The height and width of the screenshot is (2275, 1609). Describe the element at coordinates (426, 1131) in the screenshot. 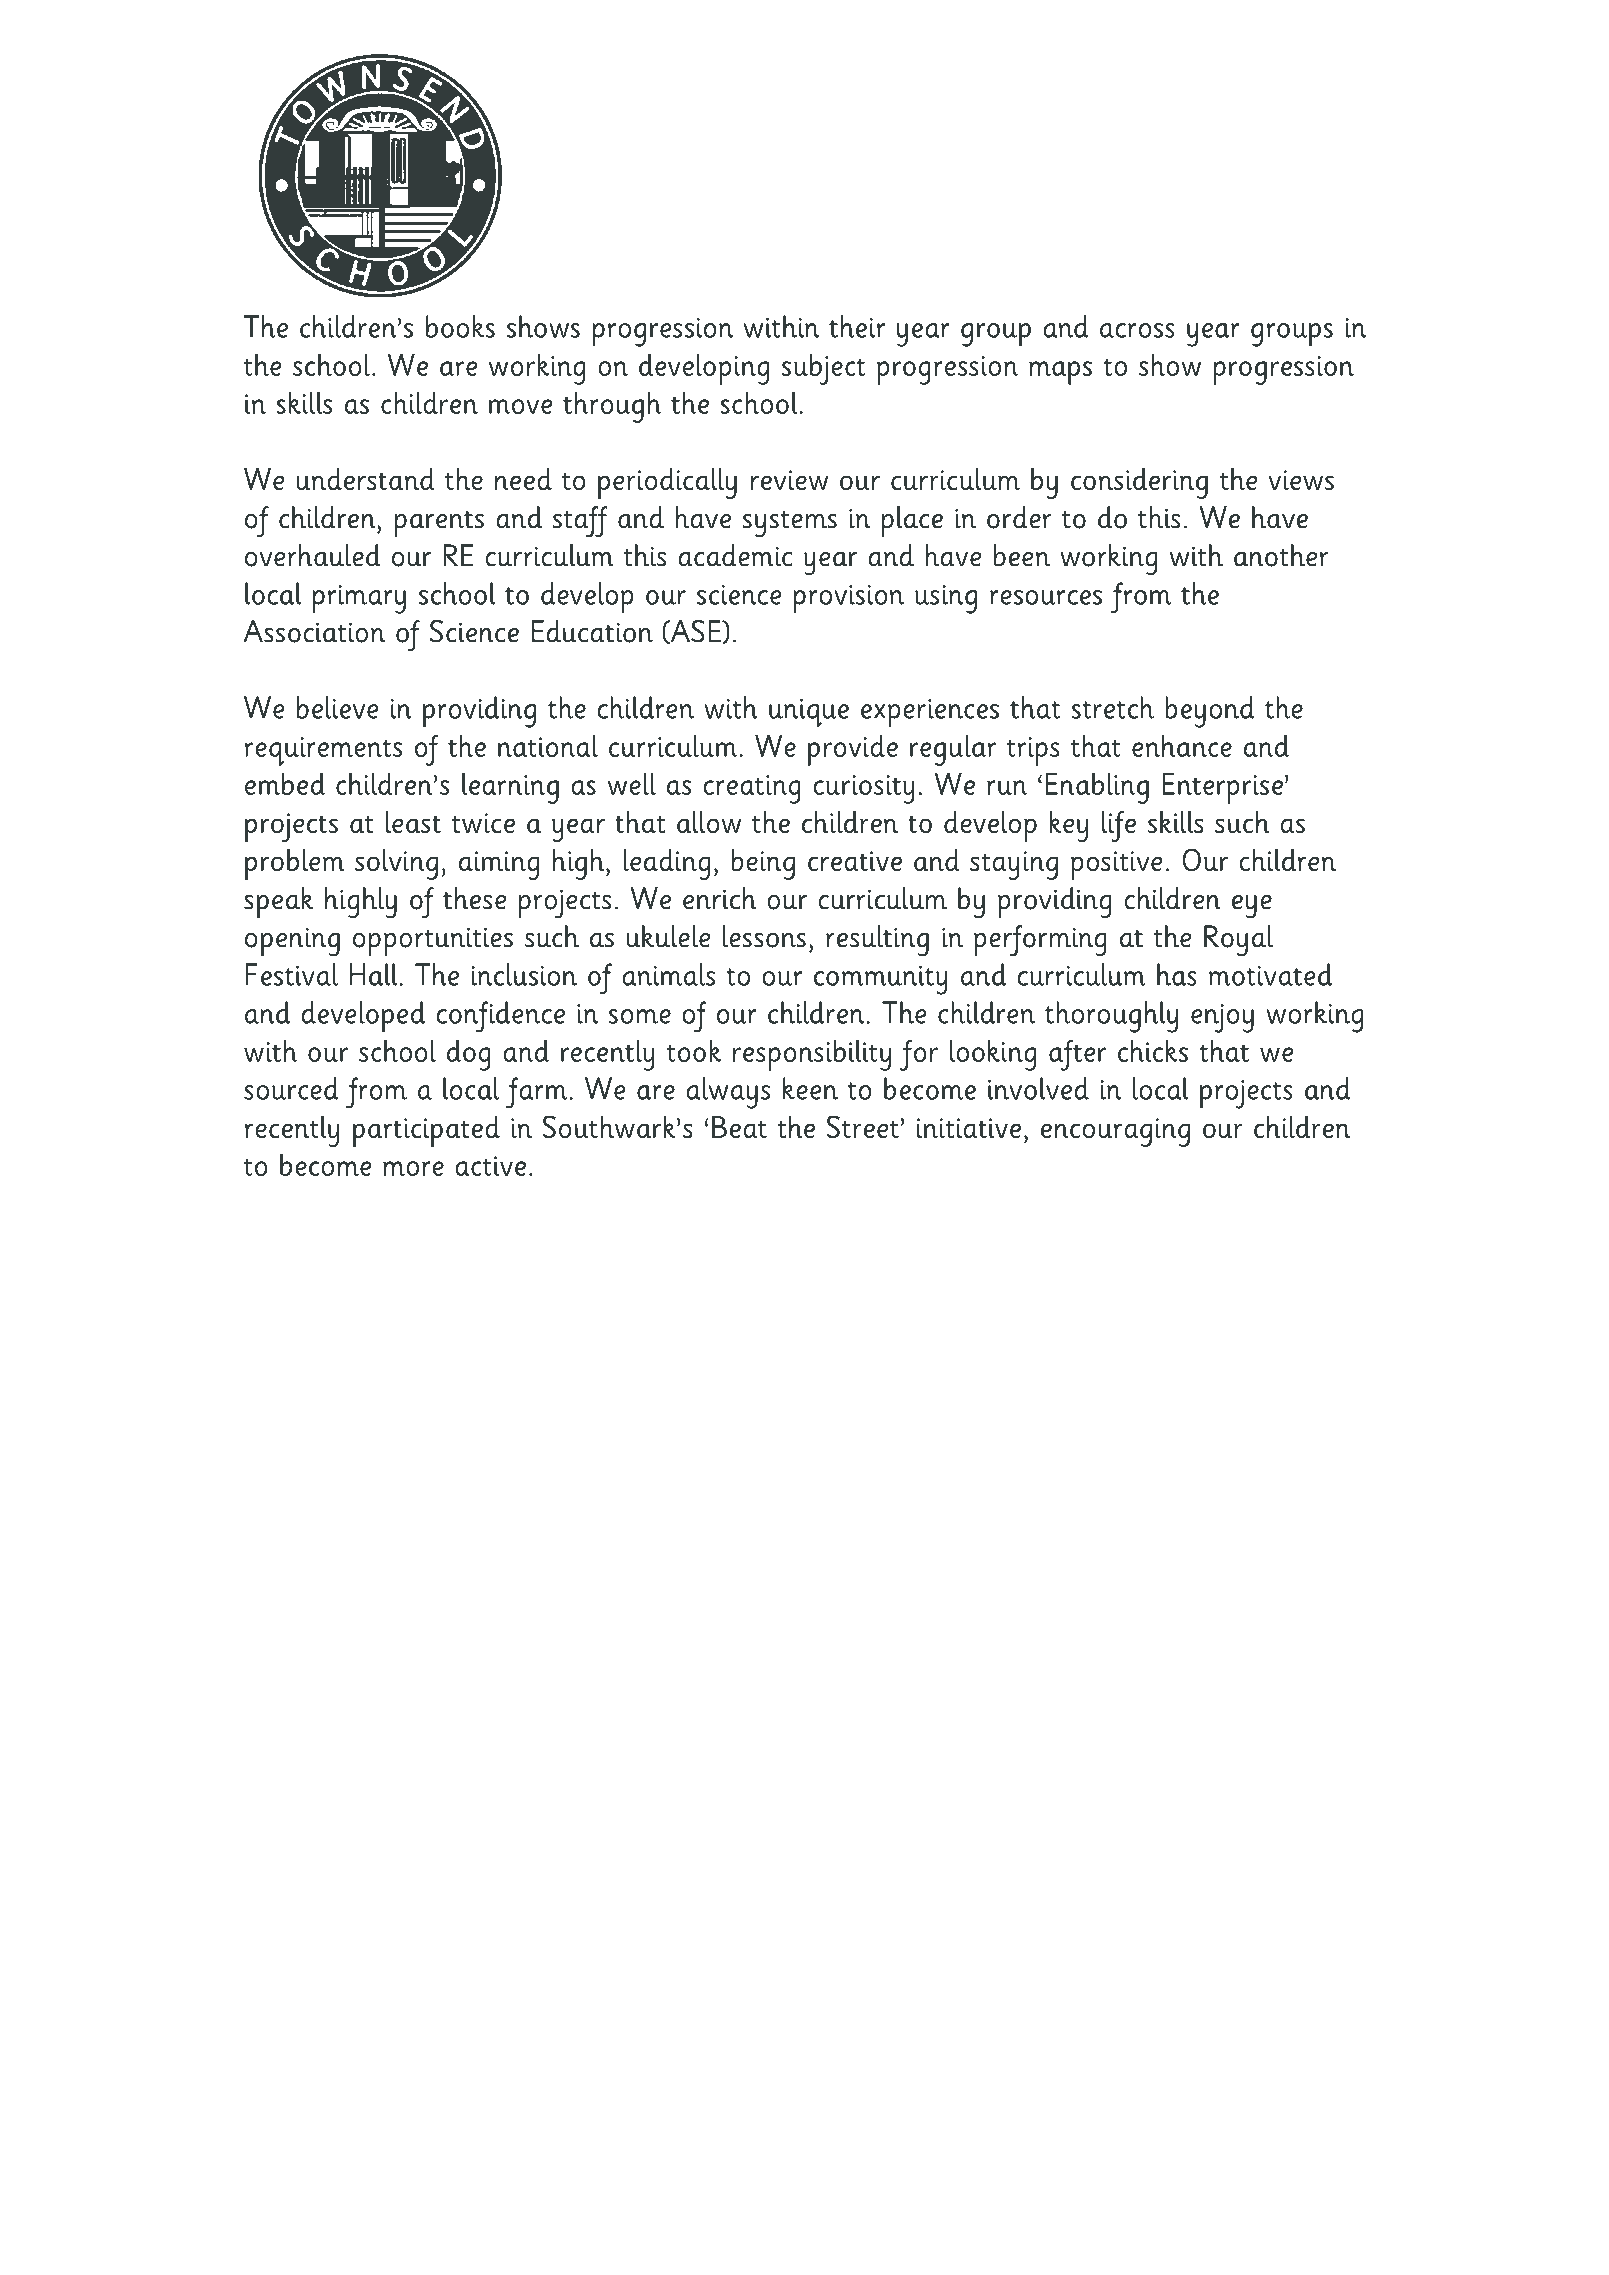

I see `participated` at that location.
